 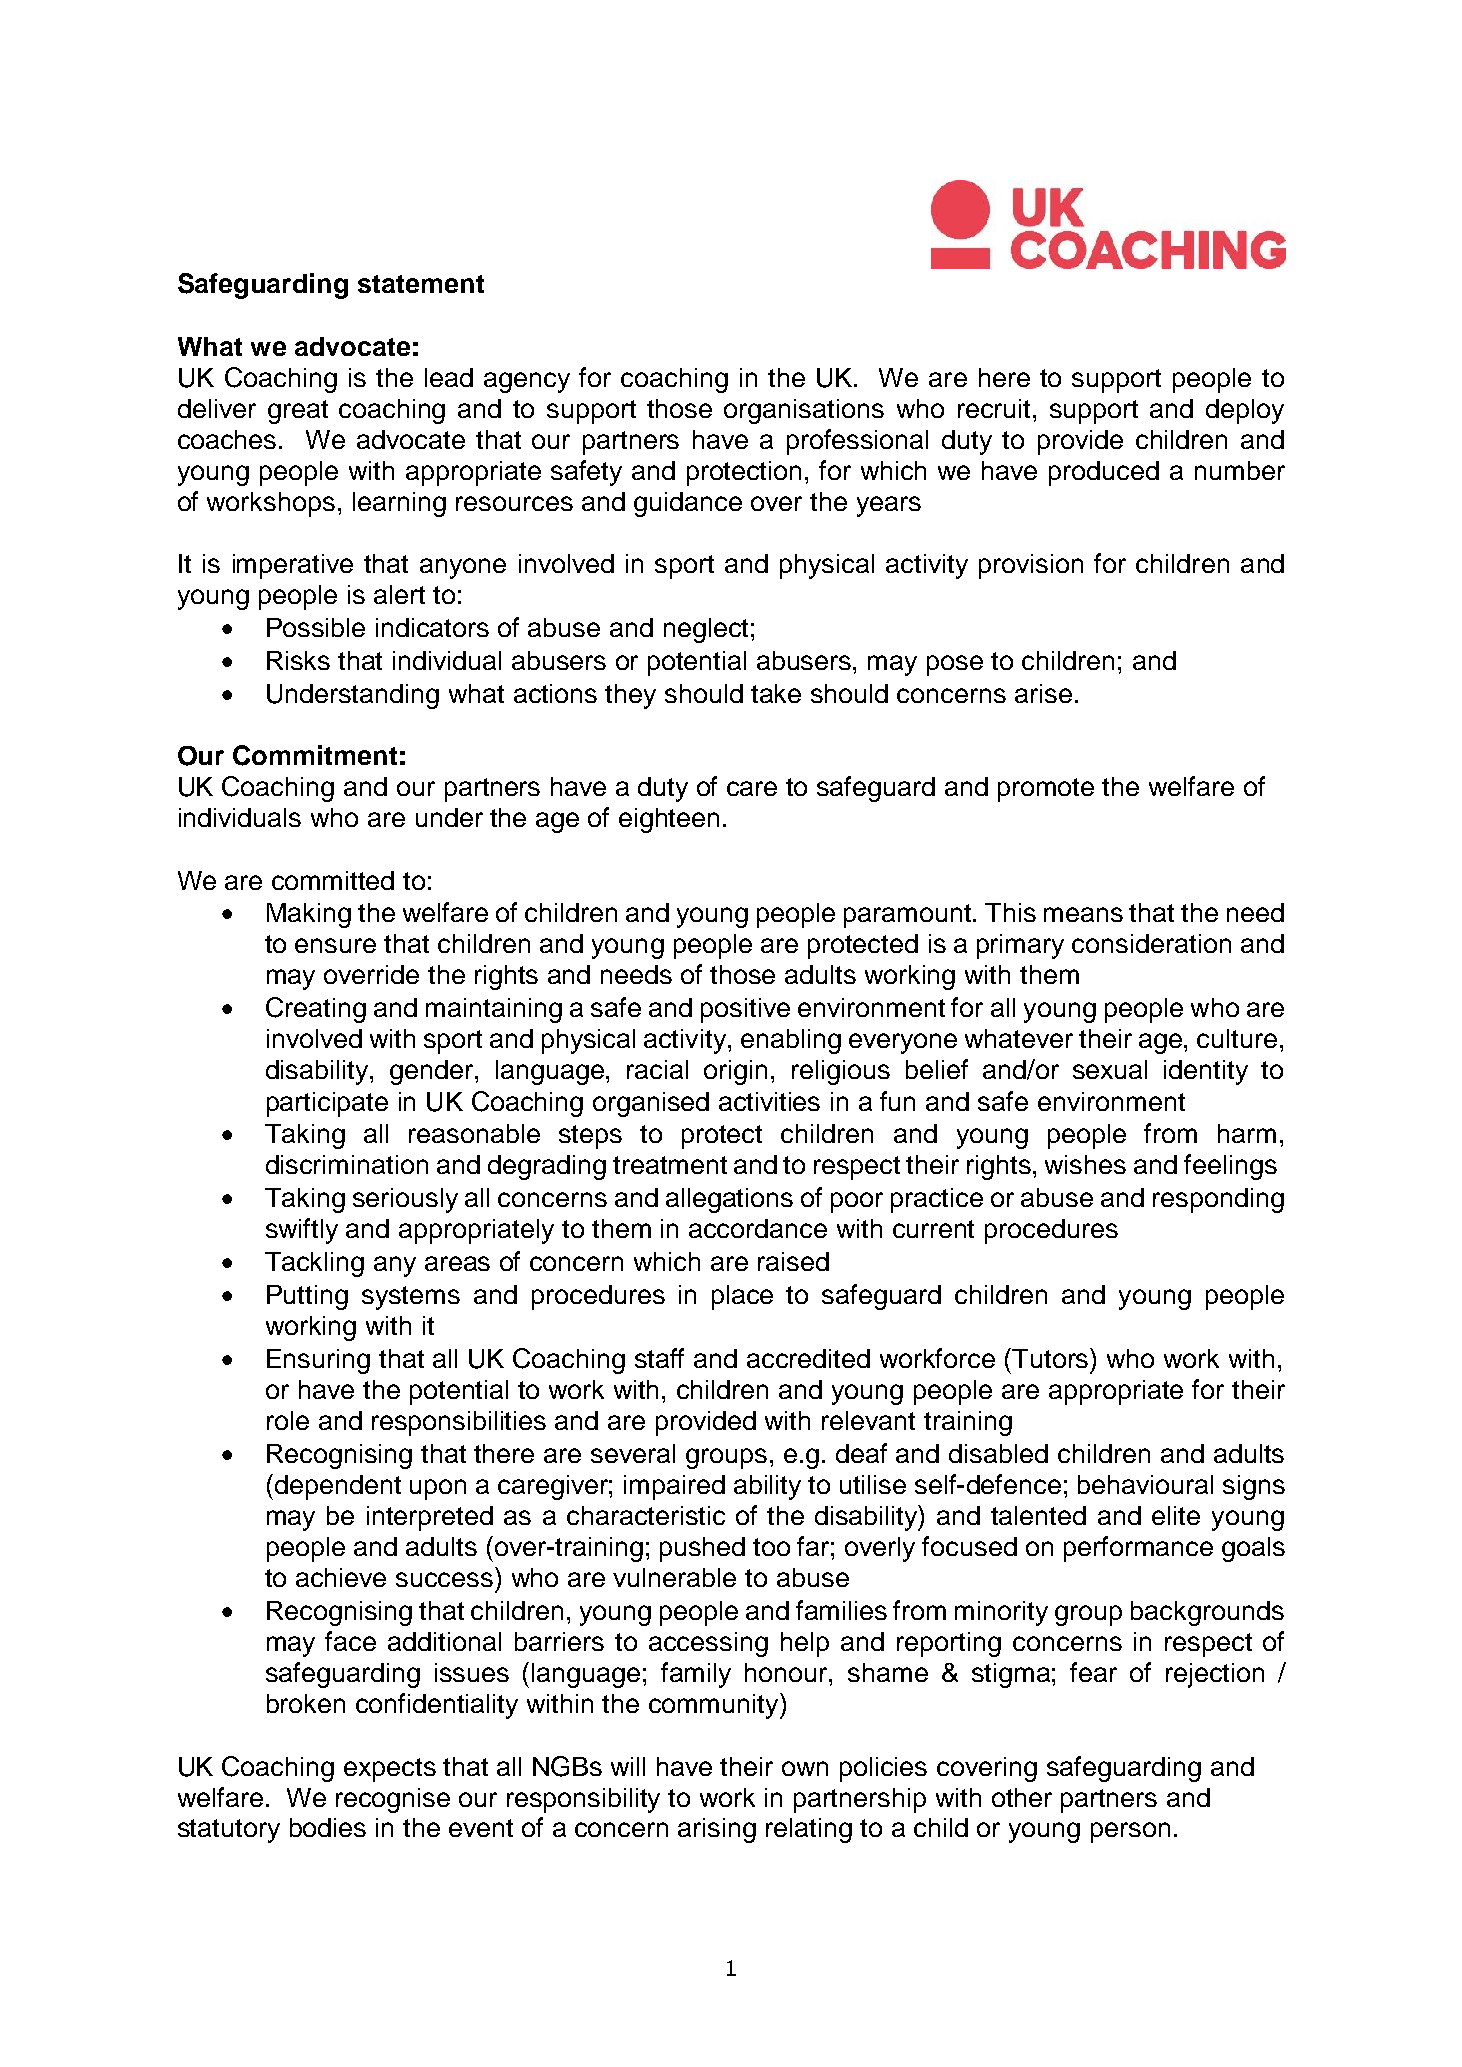 What do you see at coordinates (315, 755) in the document?
I see `Commitment` at bounding box center [315, 755].
